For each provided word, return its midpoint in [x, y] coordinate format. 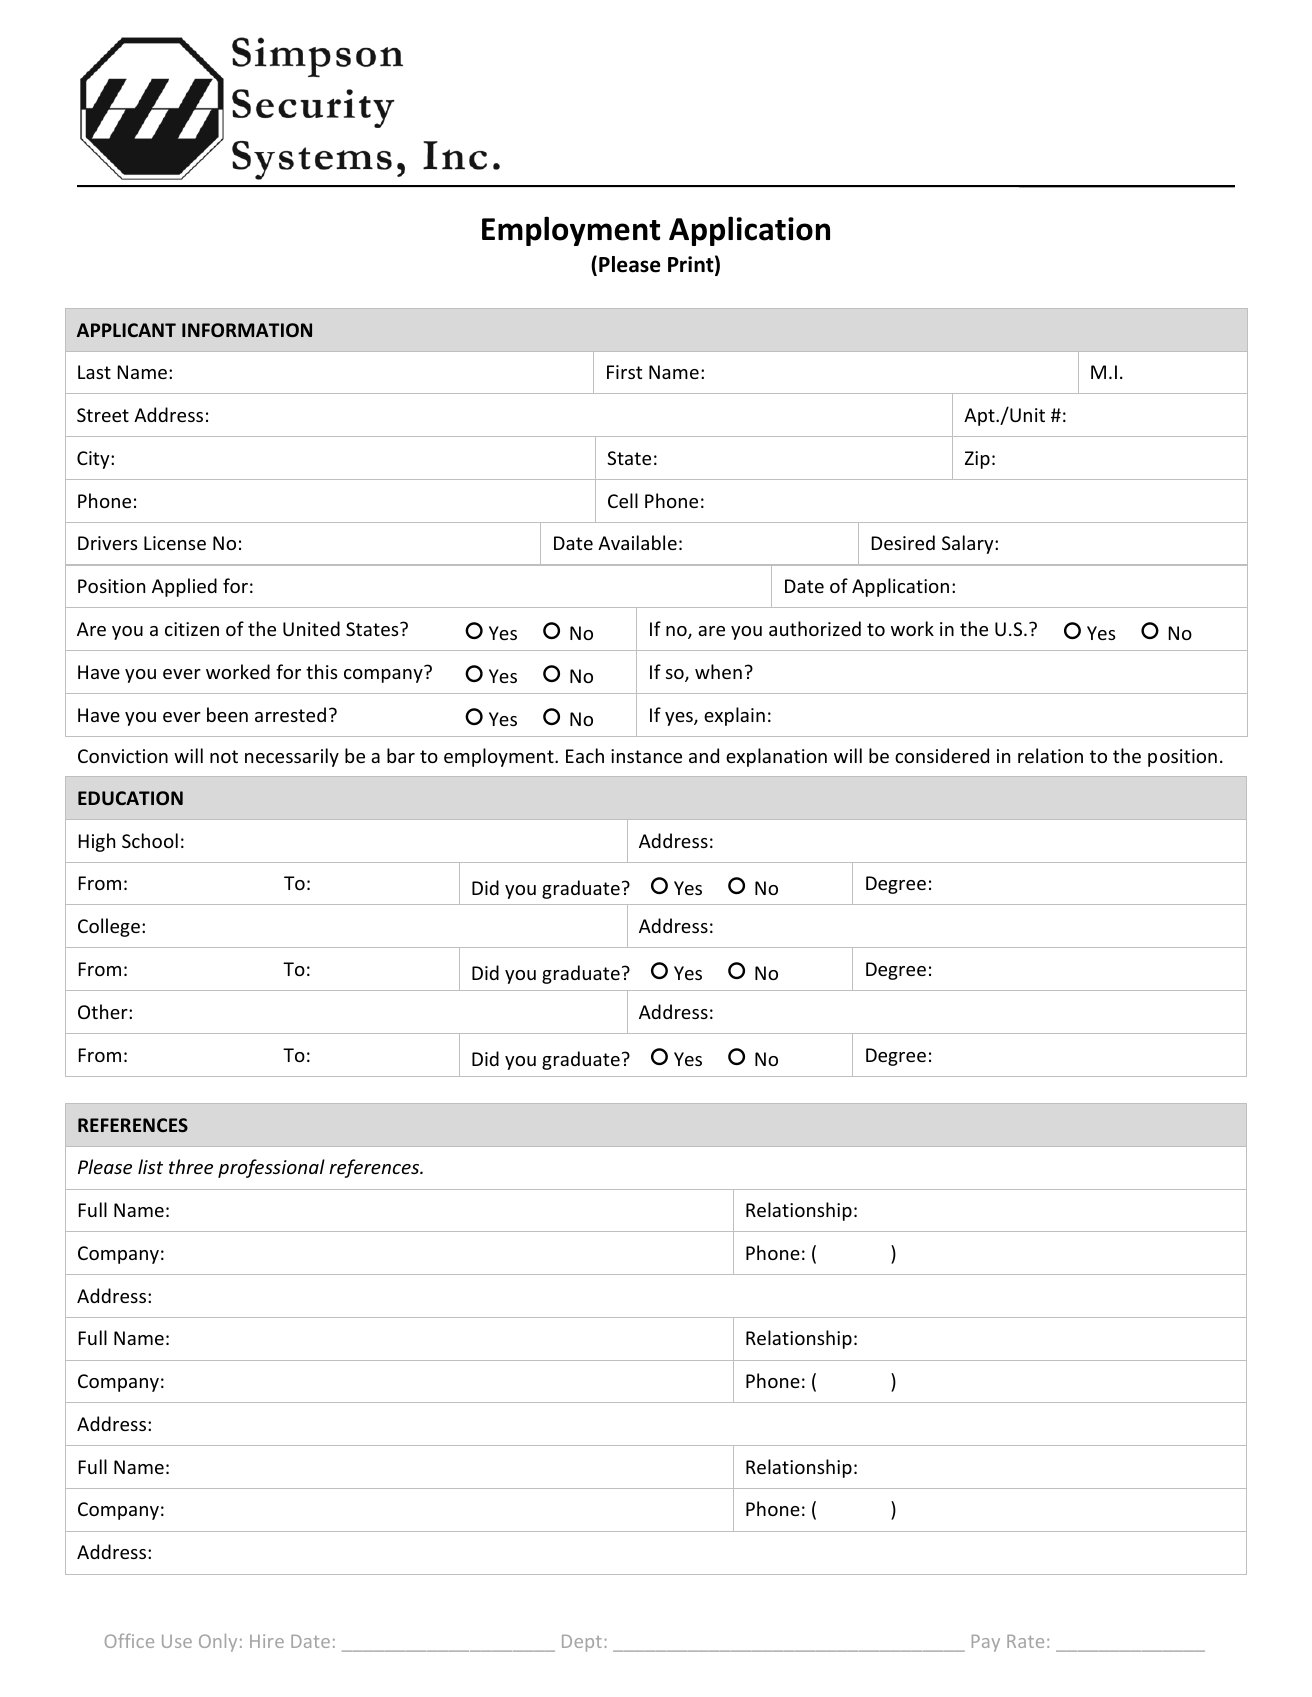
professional [271, 1168]
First [624, 372]
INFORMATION [247, 330]
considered [942, 755]
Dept [582, 1643]
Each [585, 755]
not [224, 756]
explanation [776, 757]
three [191, 1166]
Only [218, 1643]
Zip [977, 460]
